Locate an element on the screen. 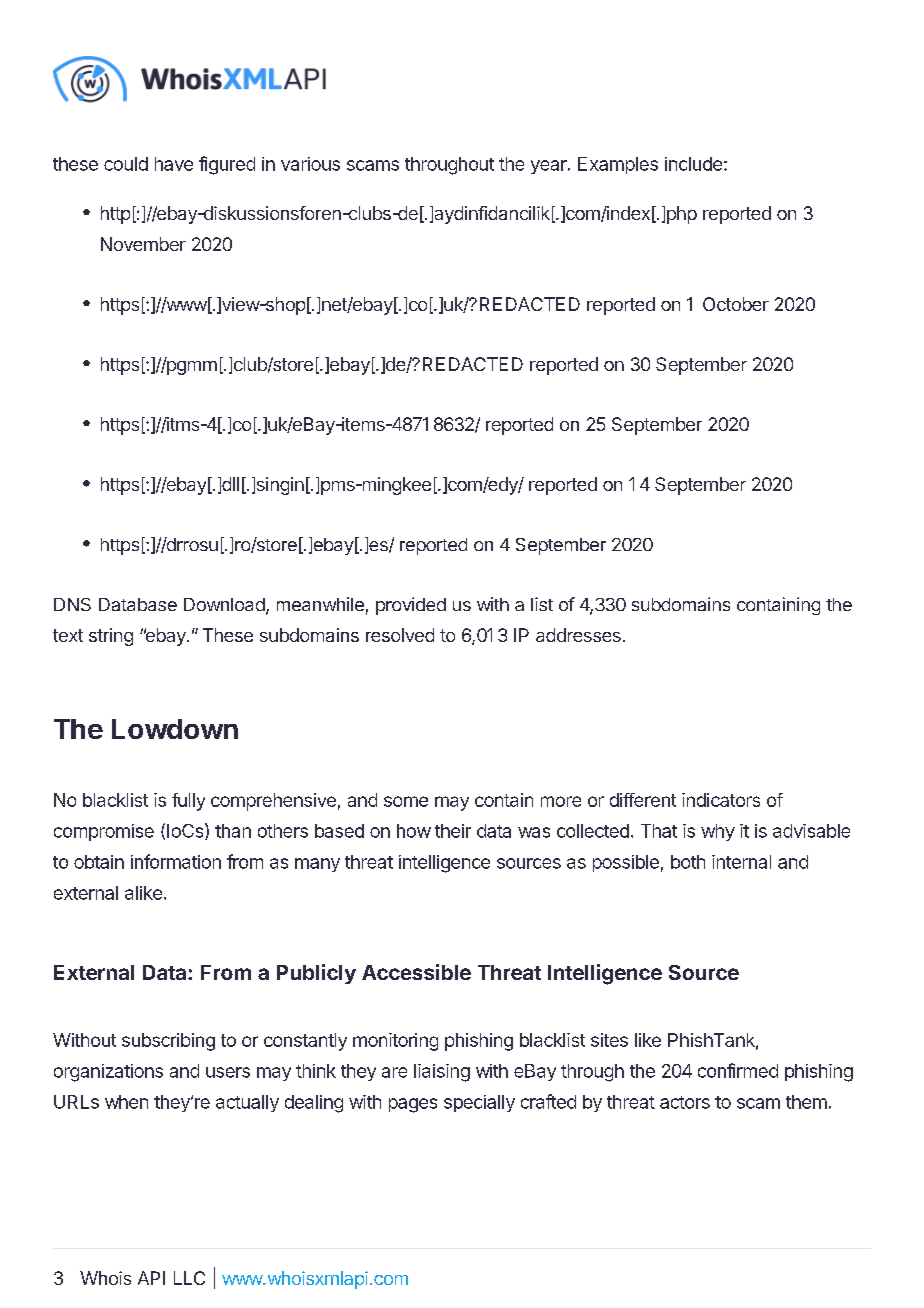  provided is located at coordinates (411, 606).
